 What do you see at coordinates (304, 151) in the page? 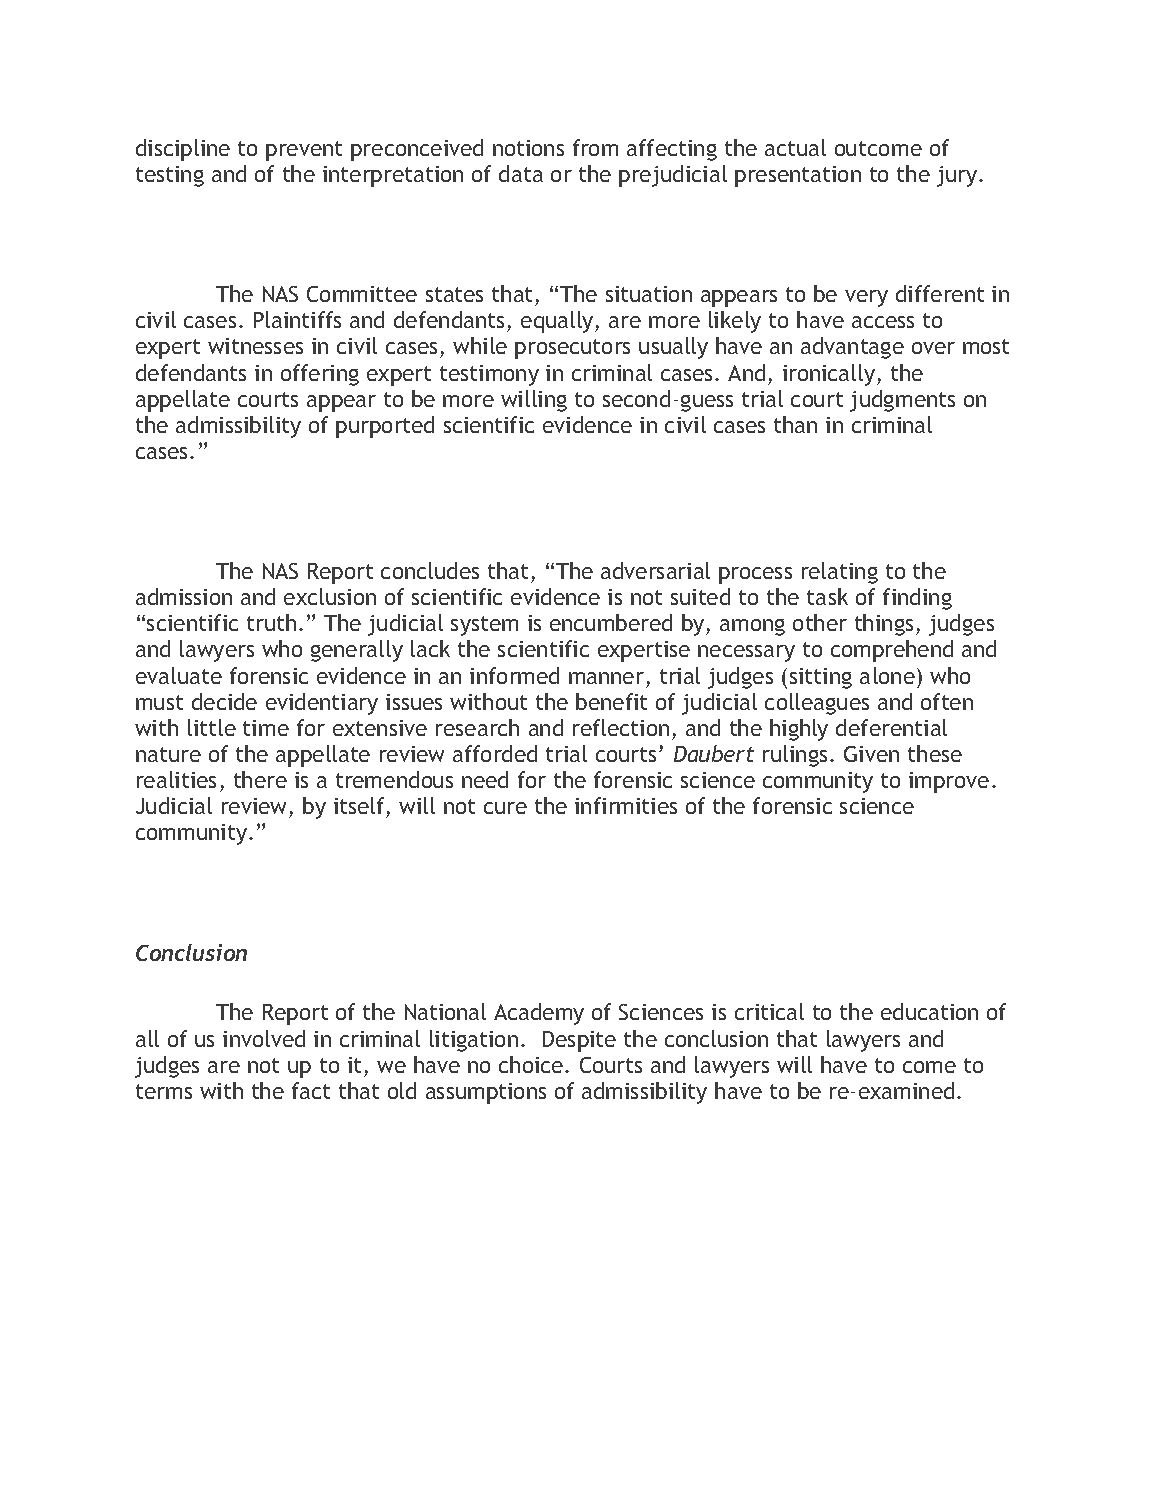
I see `prevent` at bounding box center [304, 151].
